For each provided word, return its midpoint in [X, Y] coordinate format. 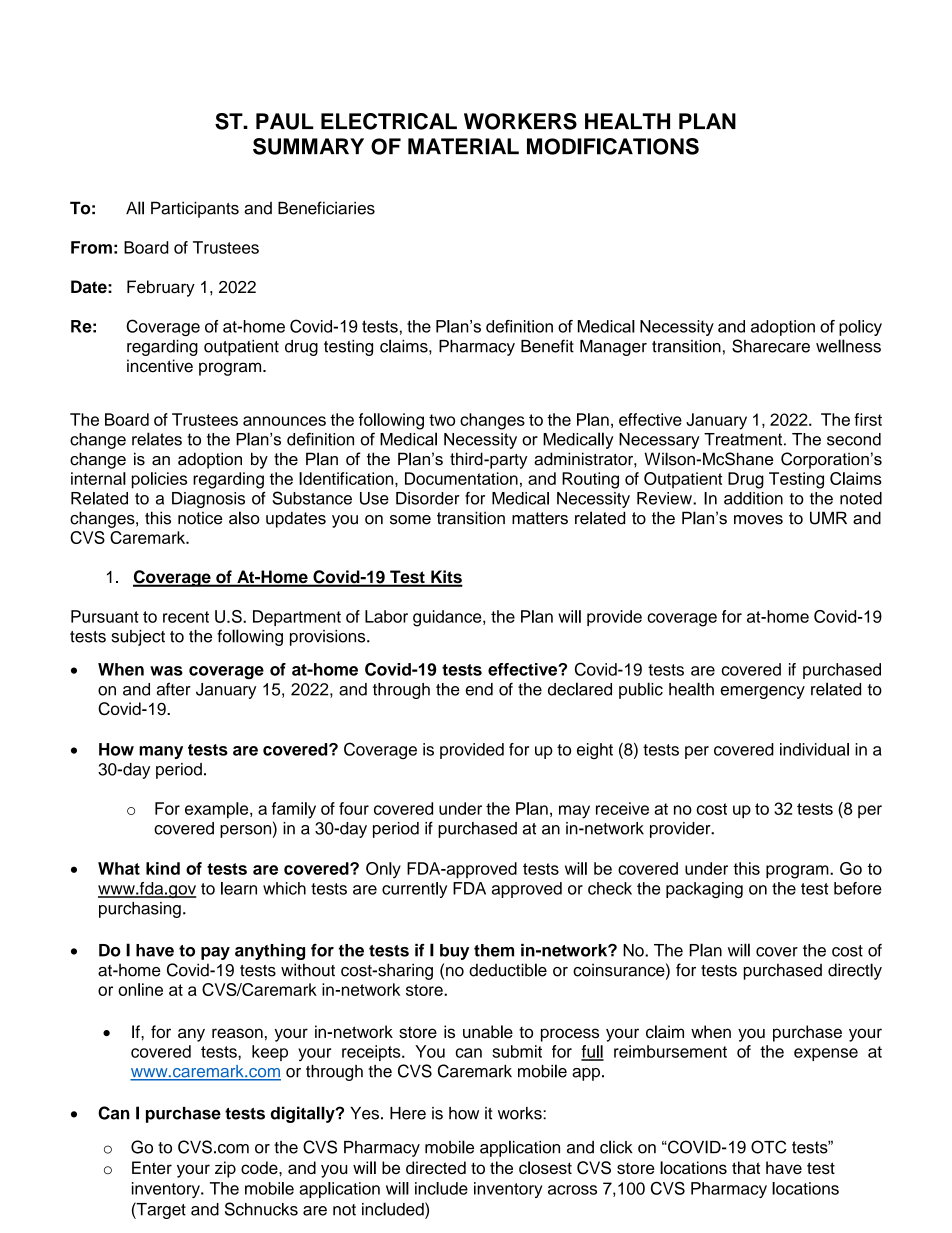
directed [436, 1167]
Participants [195, 209]
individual [814, 749]
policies [159, 480]
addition [753, 498]
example [218, 810]
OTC [769, 1147]
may [574, 812]
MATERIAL [463, 146]
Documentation [461, 478]
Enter [152, 1167]
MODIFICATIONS [613, 146]
